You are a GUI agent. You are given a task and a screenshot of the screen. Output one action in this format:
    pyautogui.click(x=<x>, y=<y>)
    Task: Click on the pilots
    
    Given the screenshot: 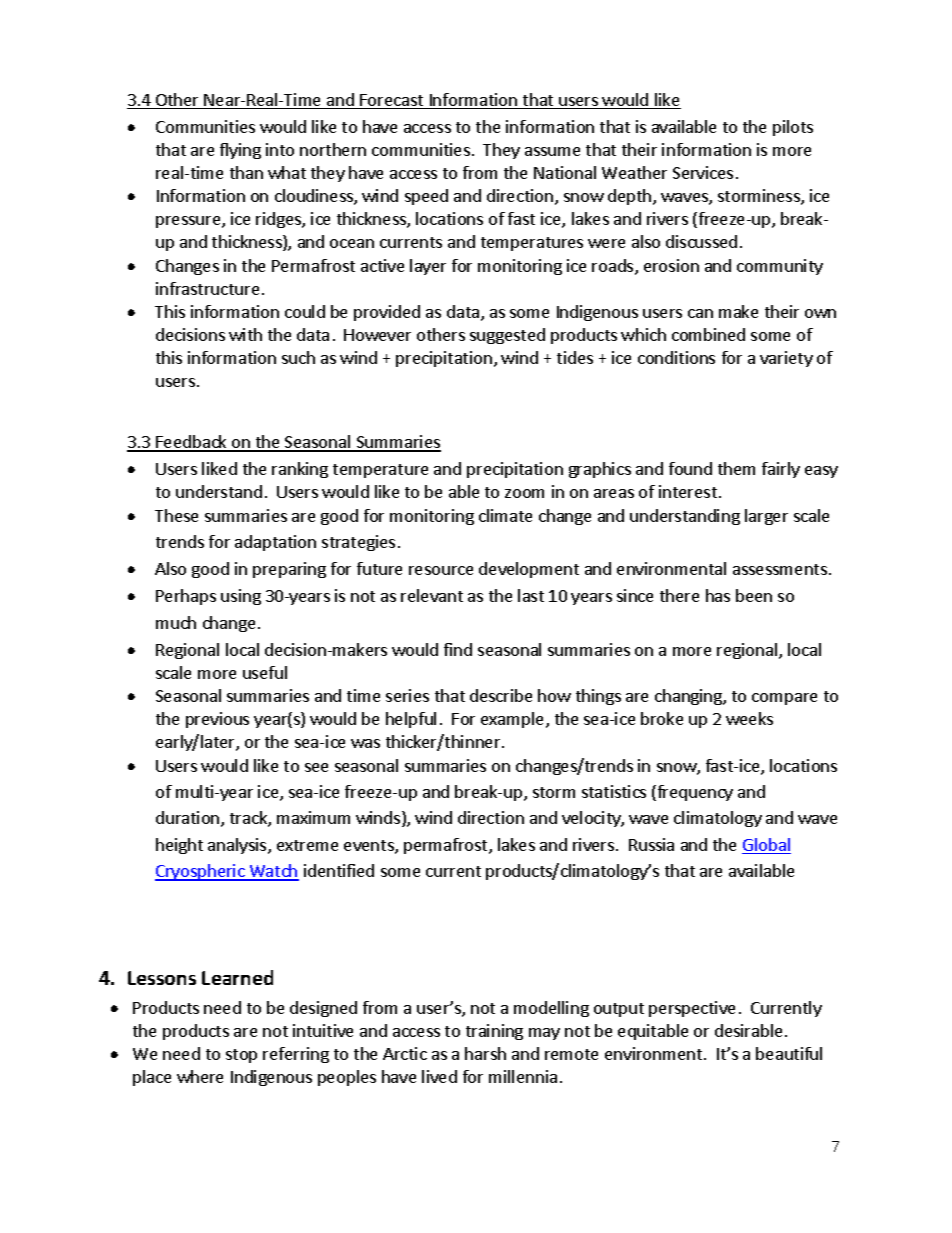 What is the action you would take?
    pyautogui.click(x=793, y=128)
